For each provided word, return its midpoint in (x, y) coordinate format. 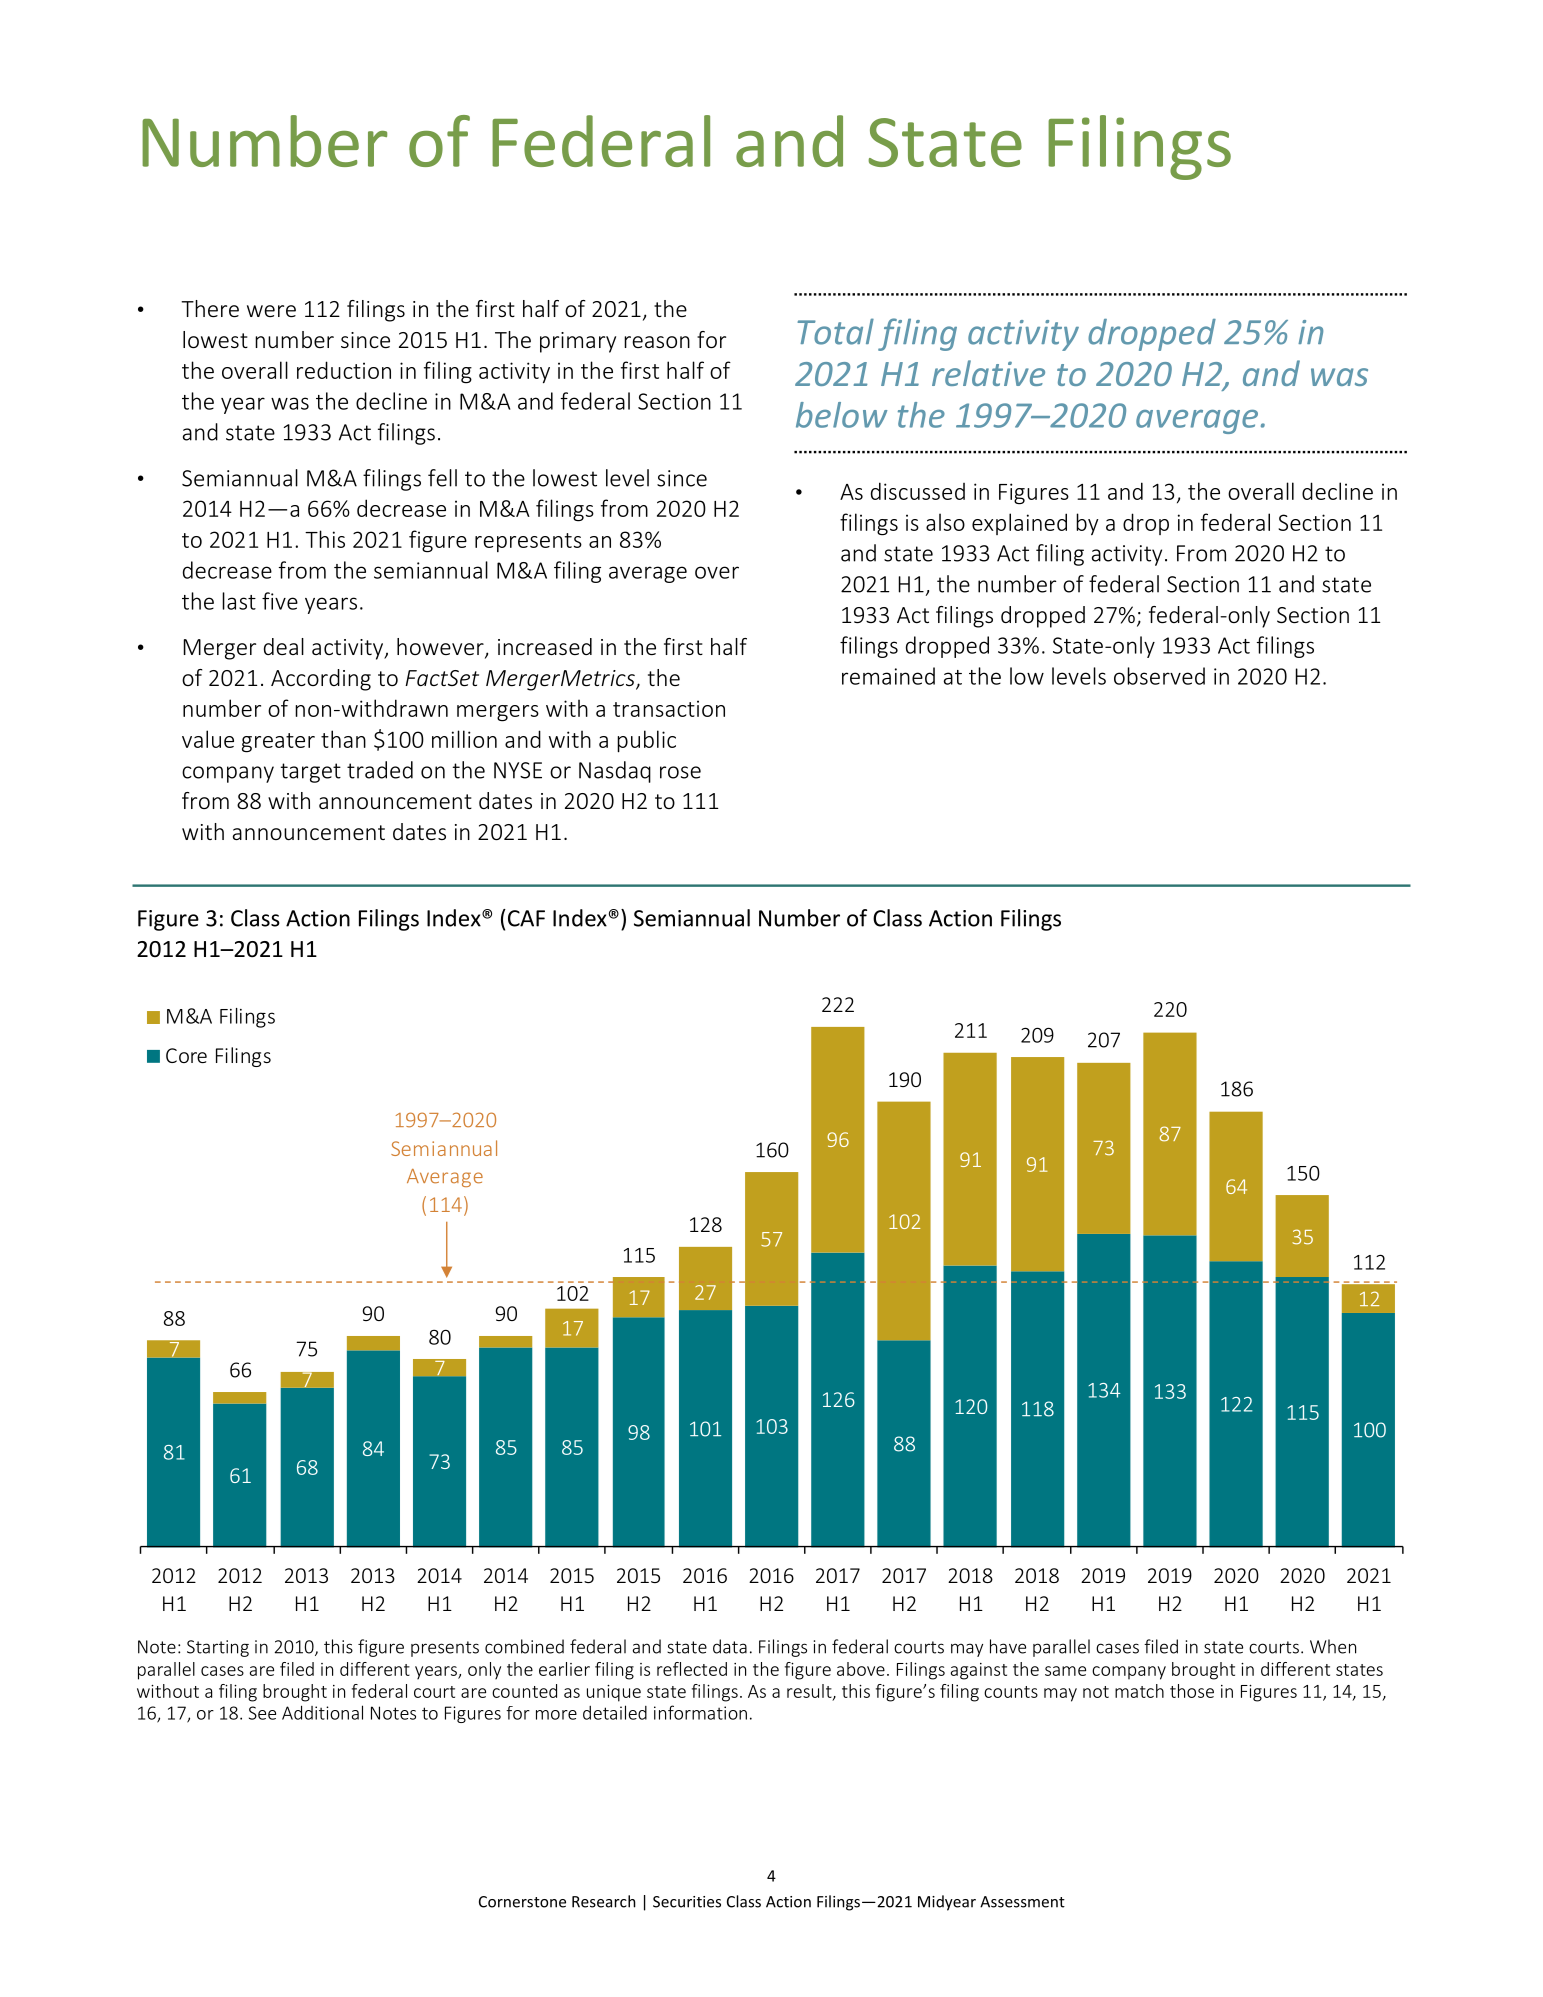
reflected (692, 1669)
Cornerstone (522, 1902)
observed (1159, 676)
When (1333, 1646)
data (730, 1646)
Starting (218, 1648)
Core (186, 1055)
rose (680, 772)
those (1192, 1691)
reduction (344, 370)
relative (988, 373)
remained (888, 676)
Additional (322, 1712)
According (321, 680)
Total (835, 331)
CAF (525, 918)
